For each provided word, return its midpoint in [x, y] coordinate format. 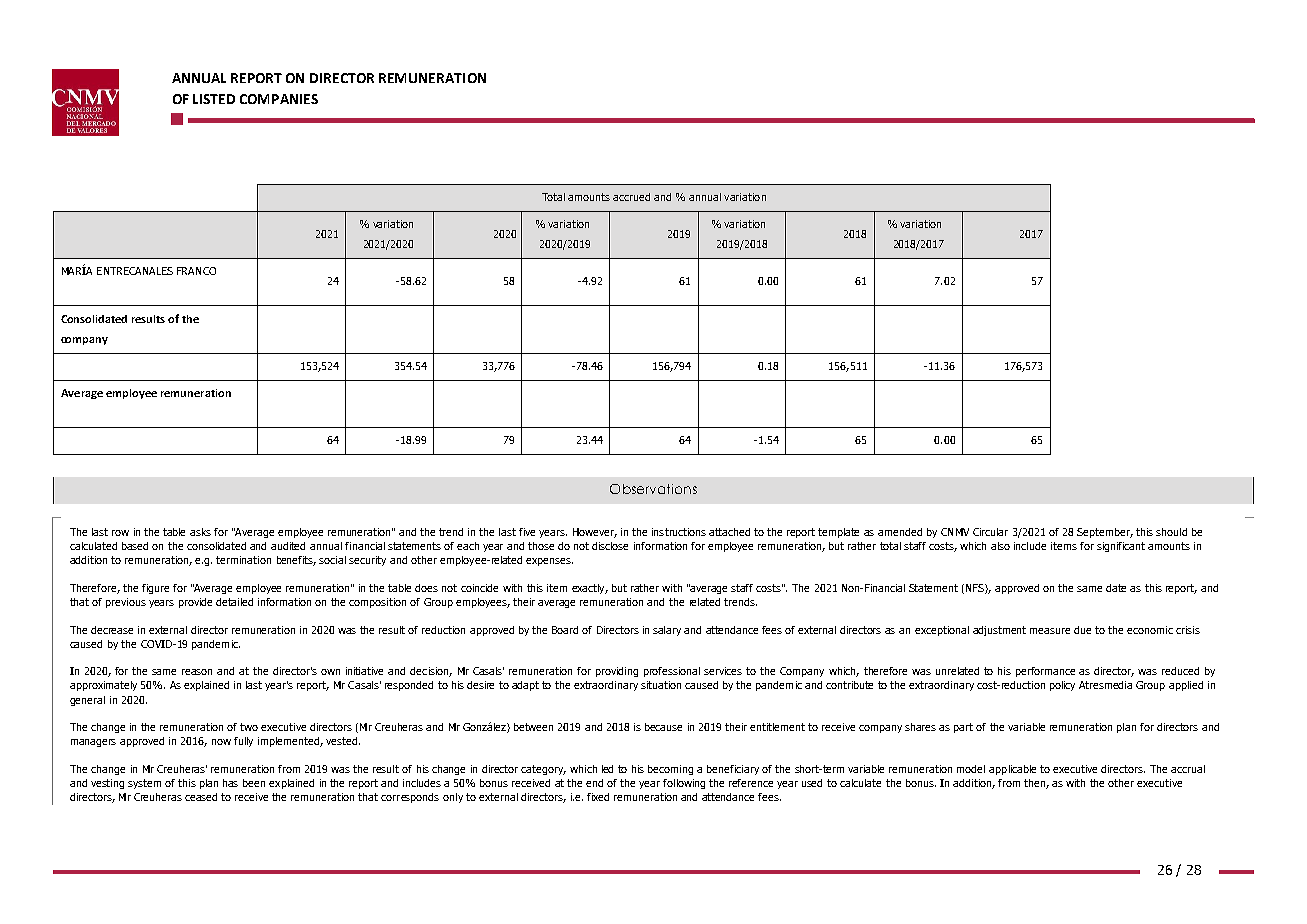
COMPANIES [279, 99]
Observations [653, 489]
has [230, 783]
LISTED [214, 99]
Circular [990, 532]
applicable [1012, 770]
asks [200, 532]
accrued [631, 197]
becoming [670, 770]
